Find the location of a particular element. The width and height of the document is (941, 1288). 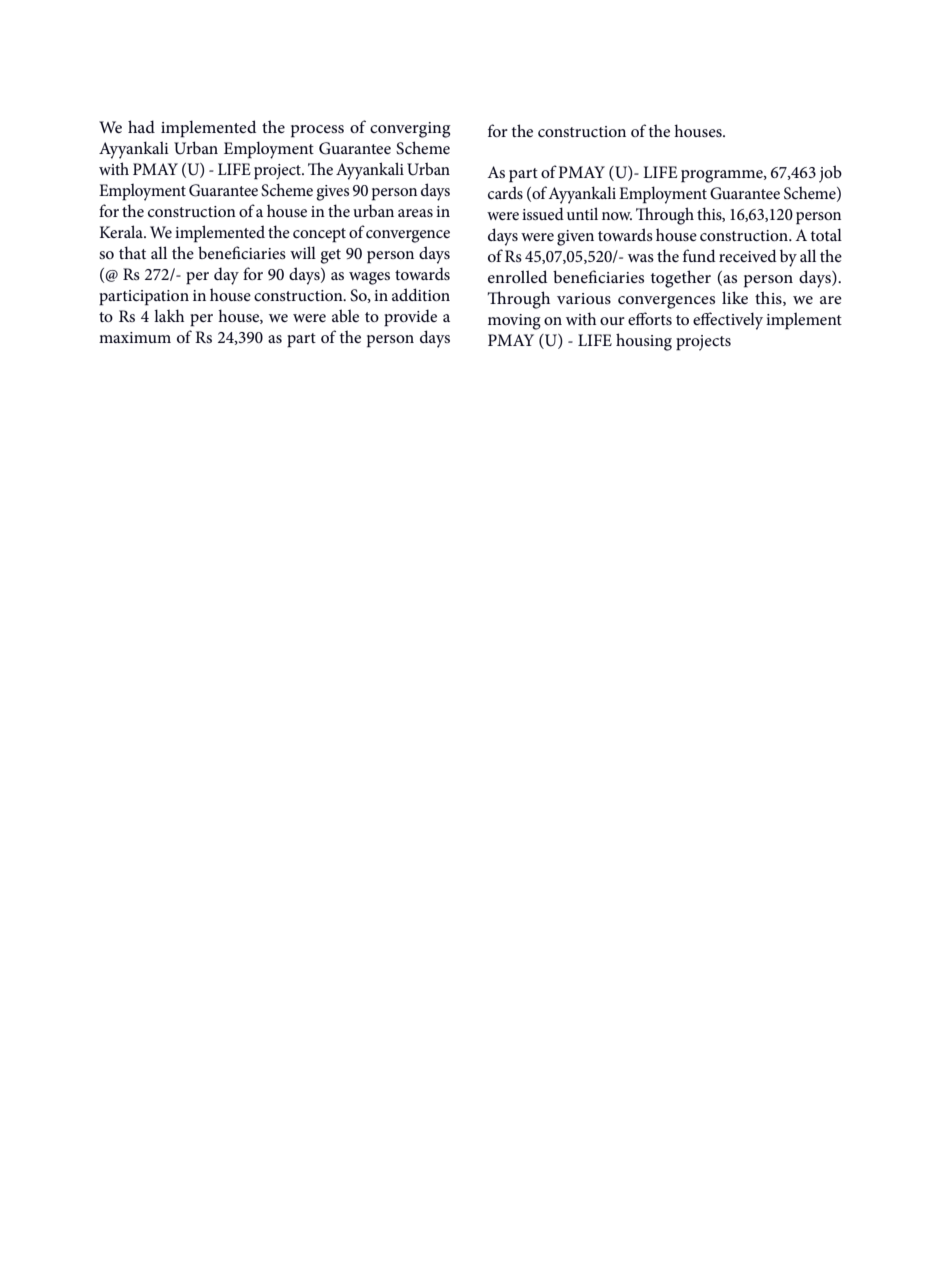

enrolled is located at coordinates (517, 276).
